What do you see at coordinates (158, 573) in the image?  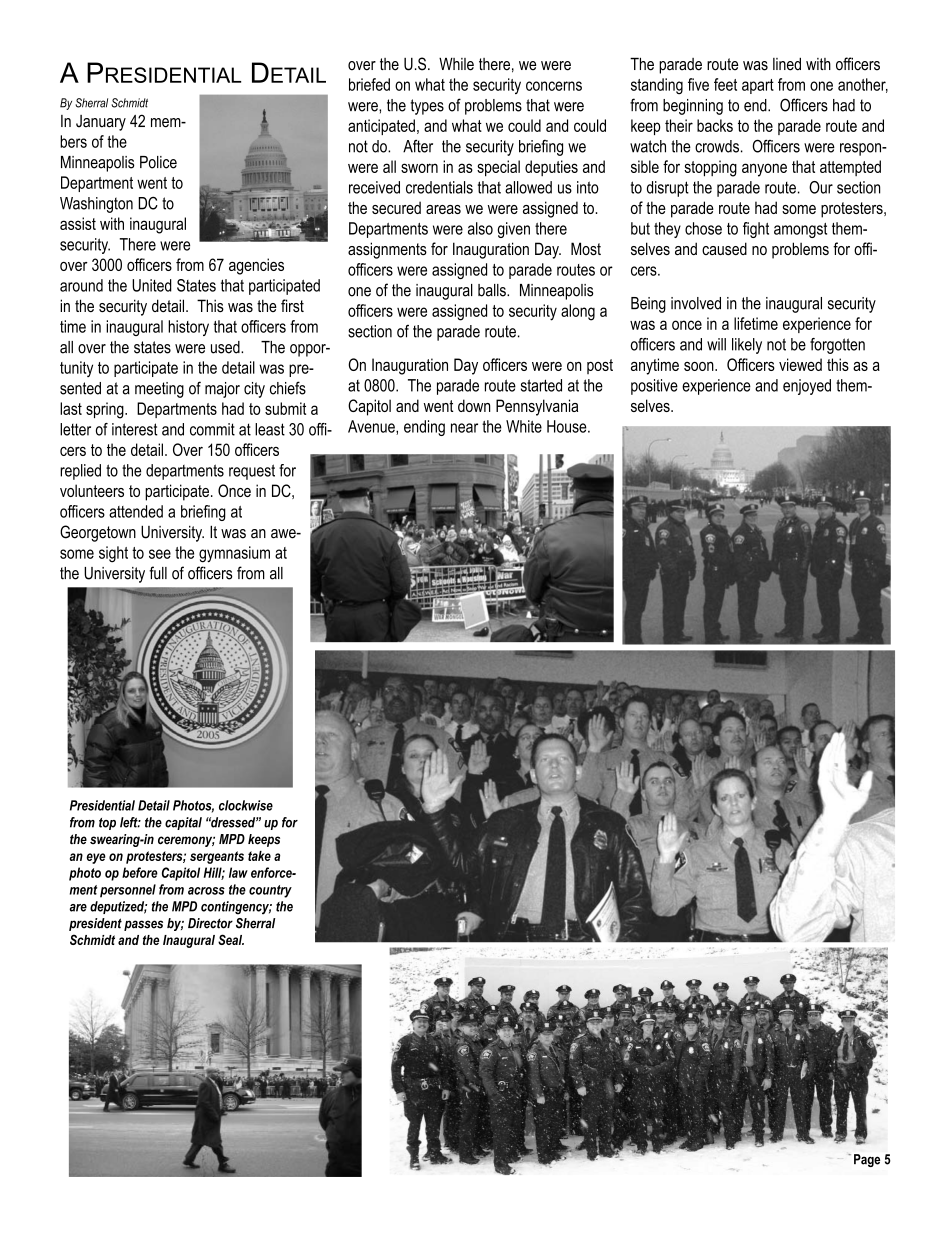 I see `full` at bounding box center [158, 573].
